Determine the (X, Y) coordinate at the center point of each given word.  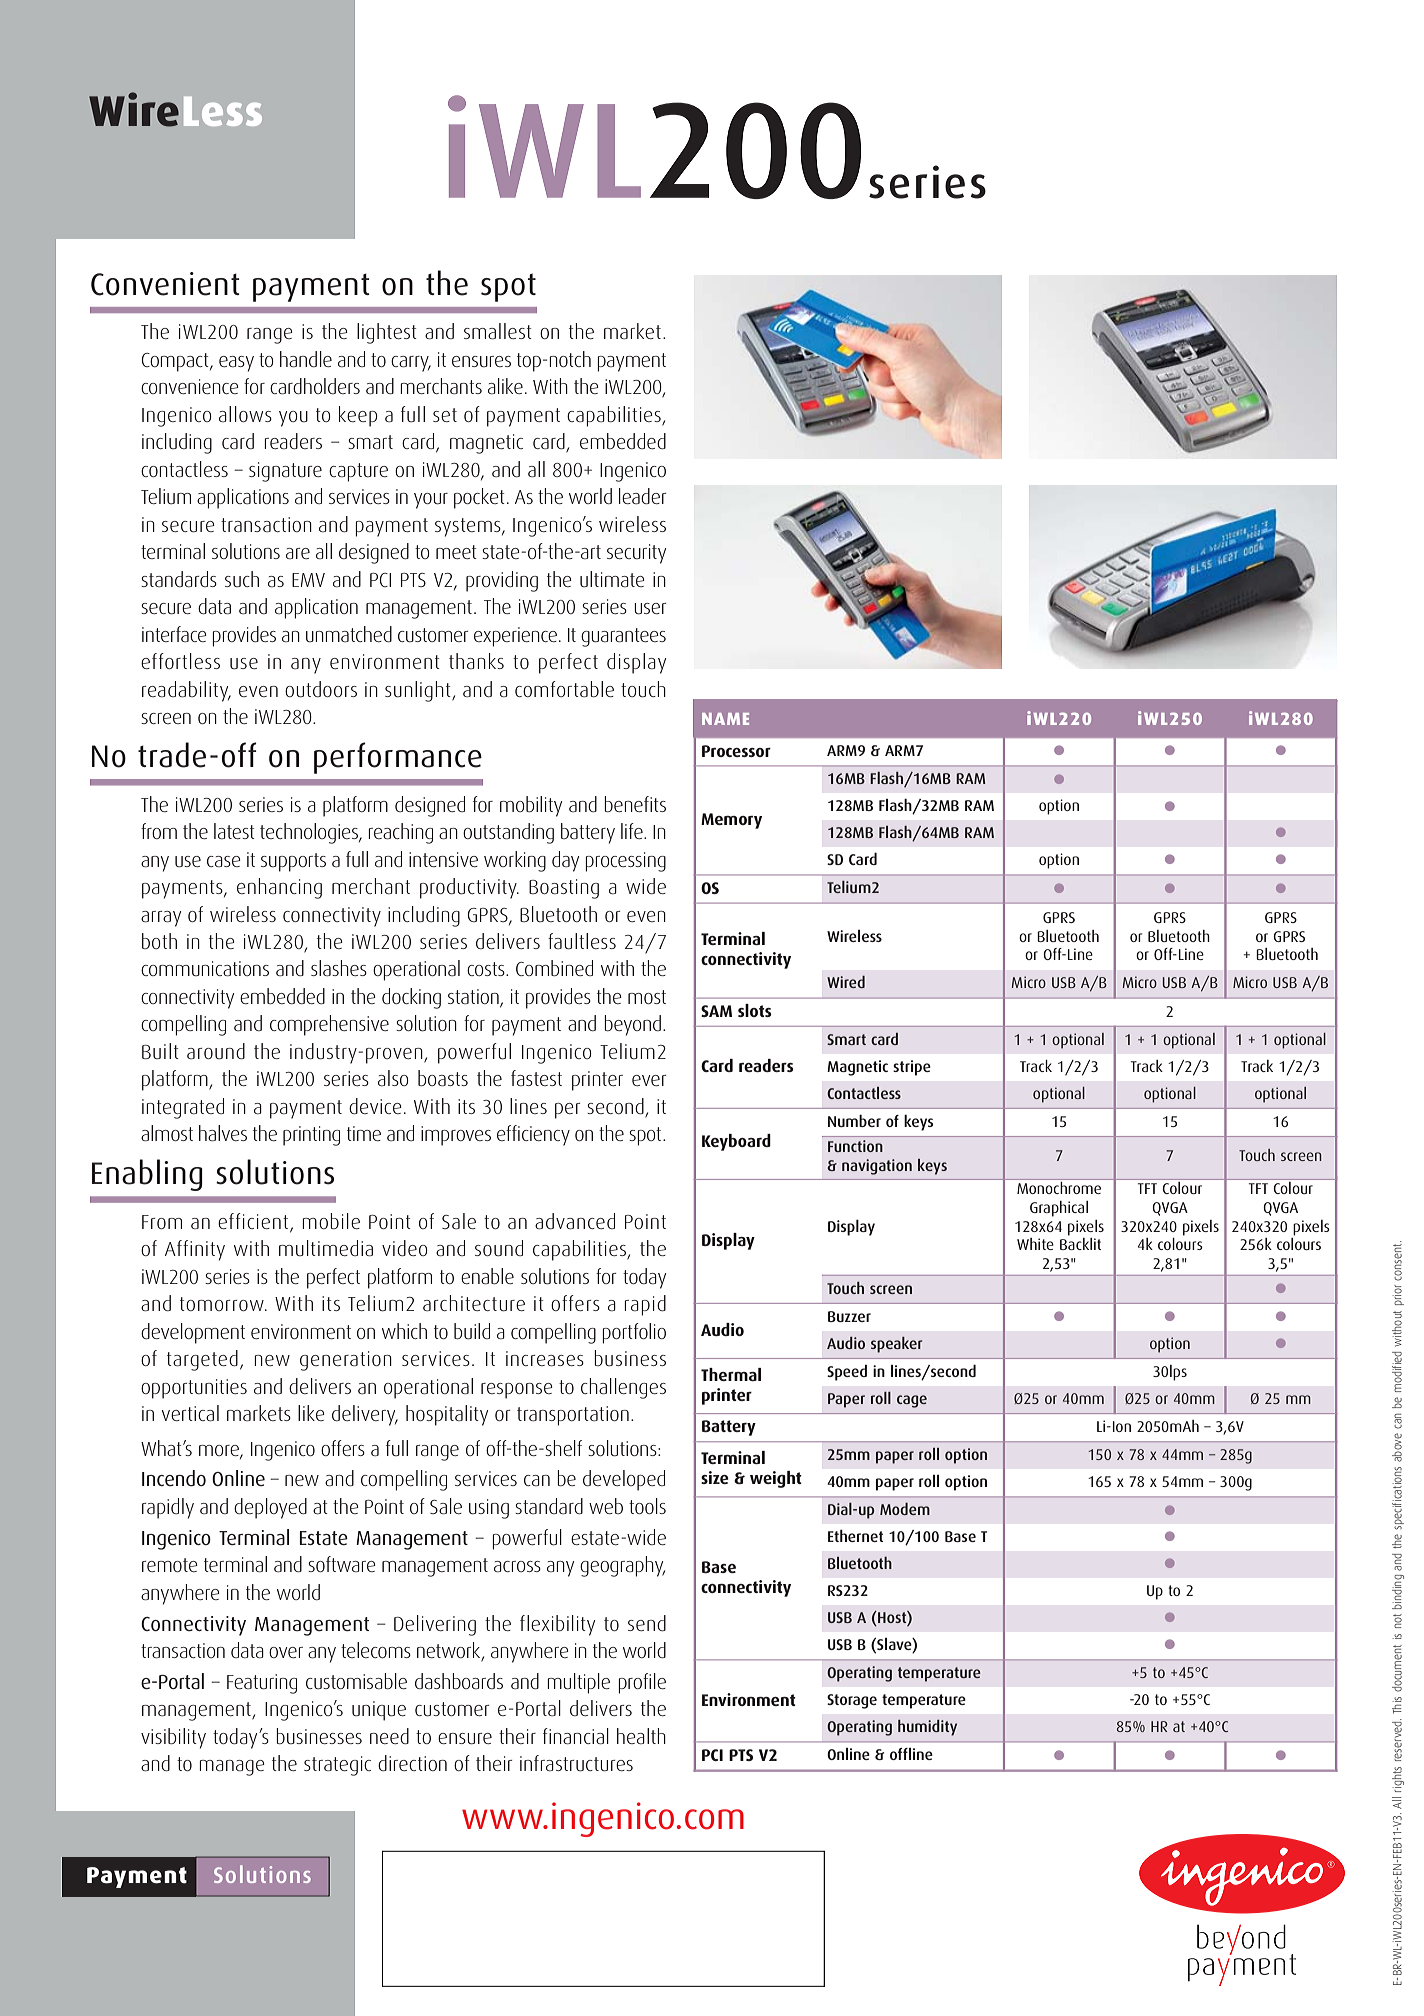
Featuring (262, 1684)
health (641, 1736)
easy (236, 364)
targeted (202, 1360)
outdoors (321, 689)
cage (912, 1401)
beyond (632, 1025)
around (216, 1051)
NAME (725, 719)
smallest (498, 331)
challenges (623, 1388)
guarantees (623, 637)
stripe (912, 1068)
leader (642, 496)
